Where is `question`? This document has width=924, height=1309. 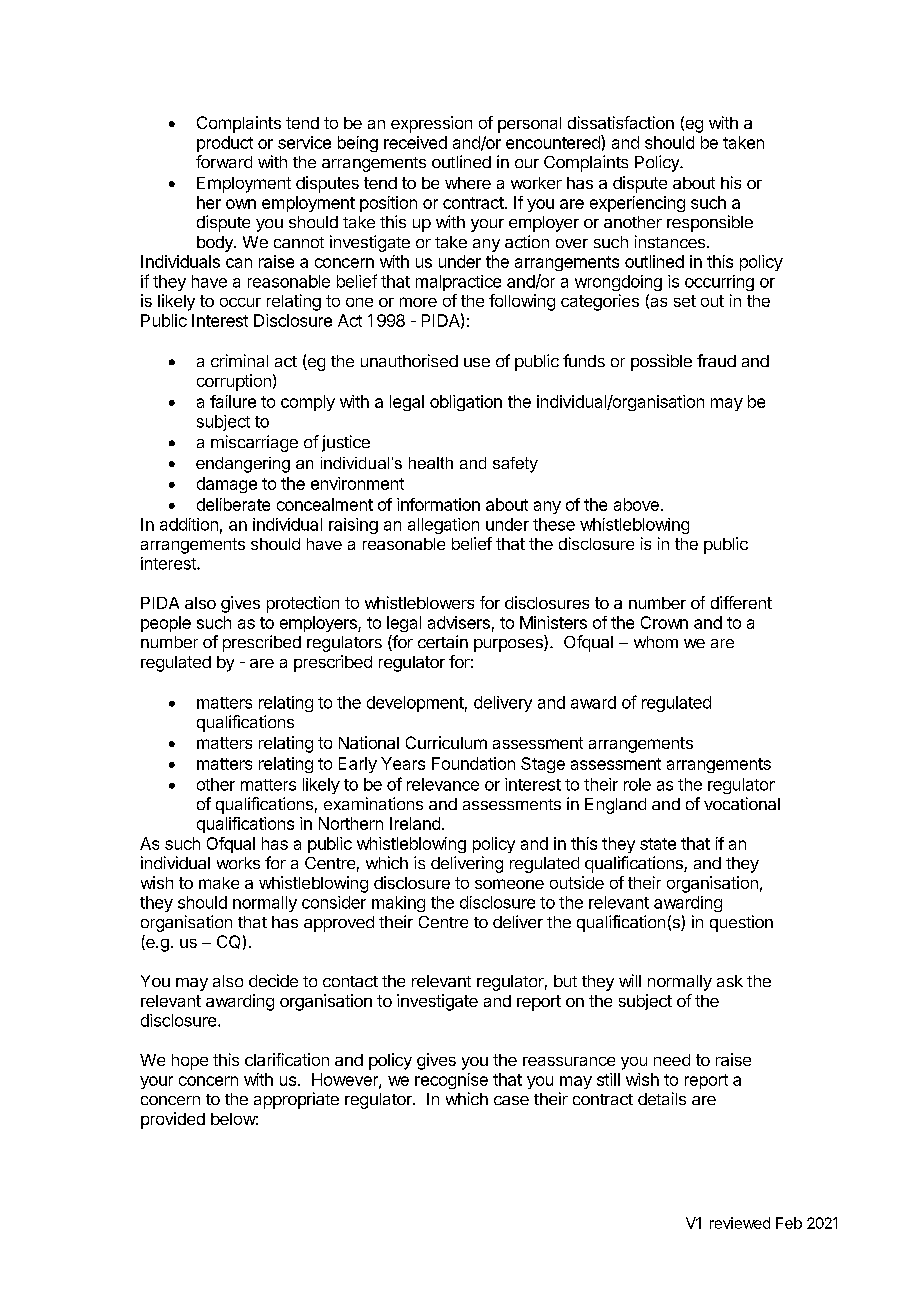 question is located at coordinates (741, 923).
